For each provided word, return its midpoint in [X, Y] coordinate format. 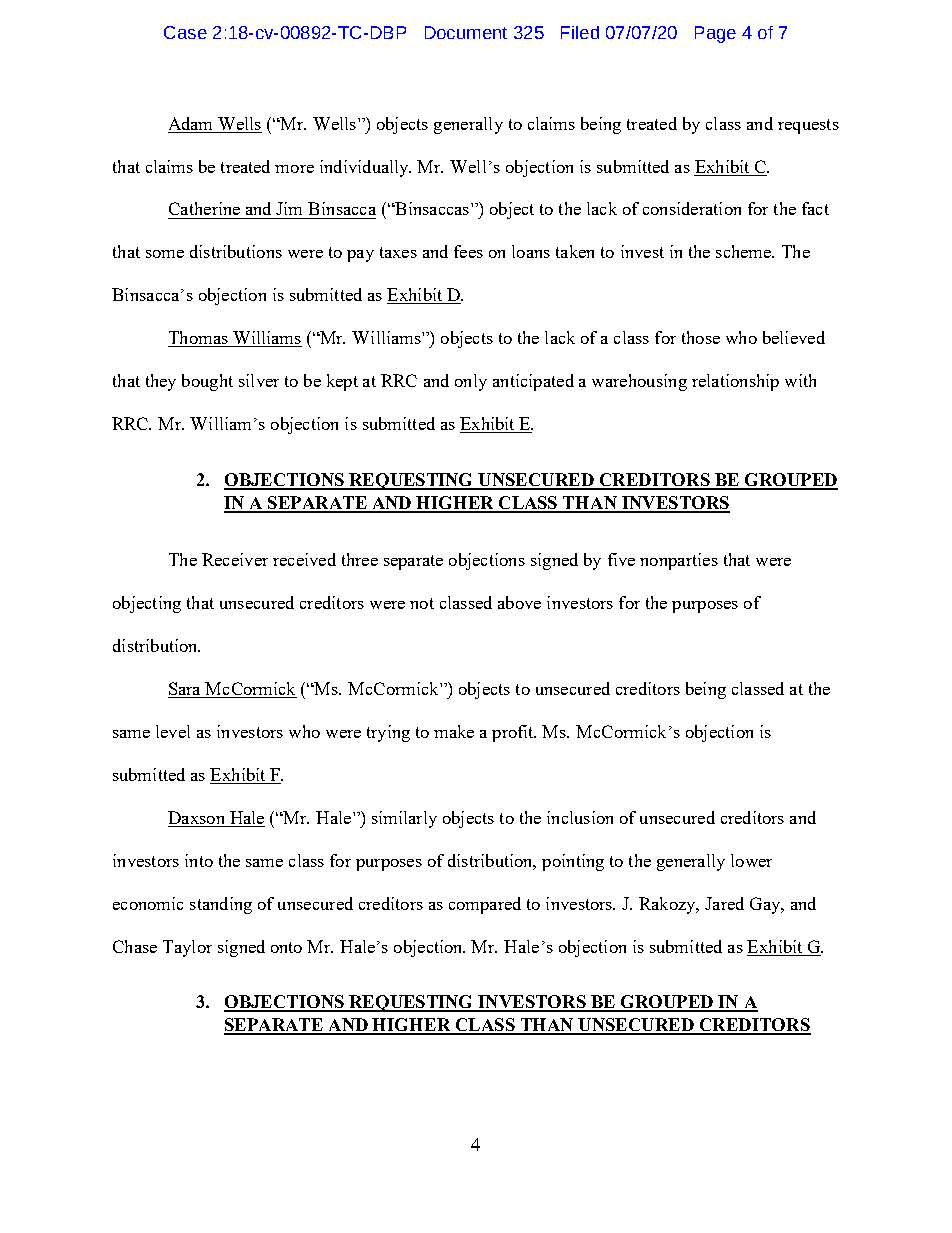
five [621, 559]
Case [185, 32]
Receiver [235, 559]
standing [221, 905]
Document [466, 32]
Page [715, 34]
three [360, 559]
